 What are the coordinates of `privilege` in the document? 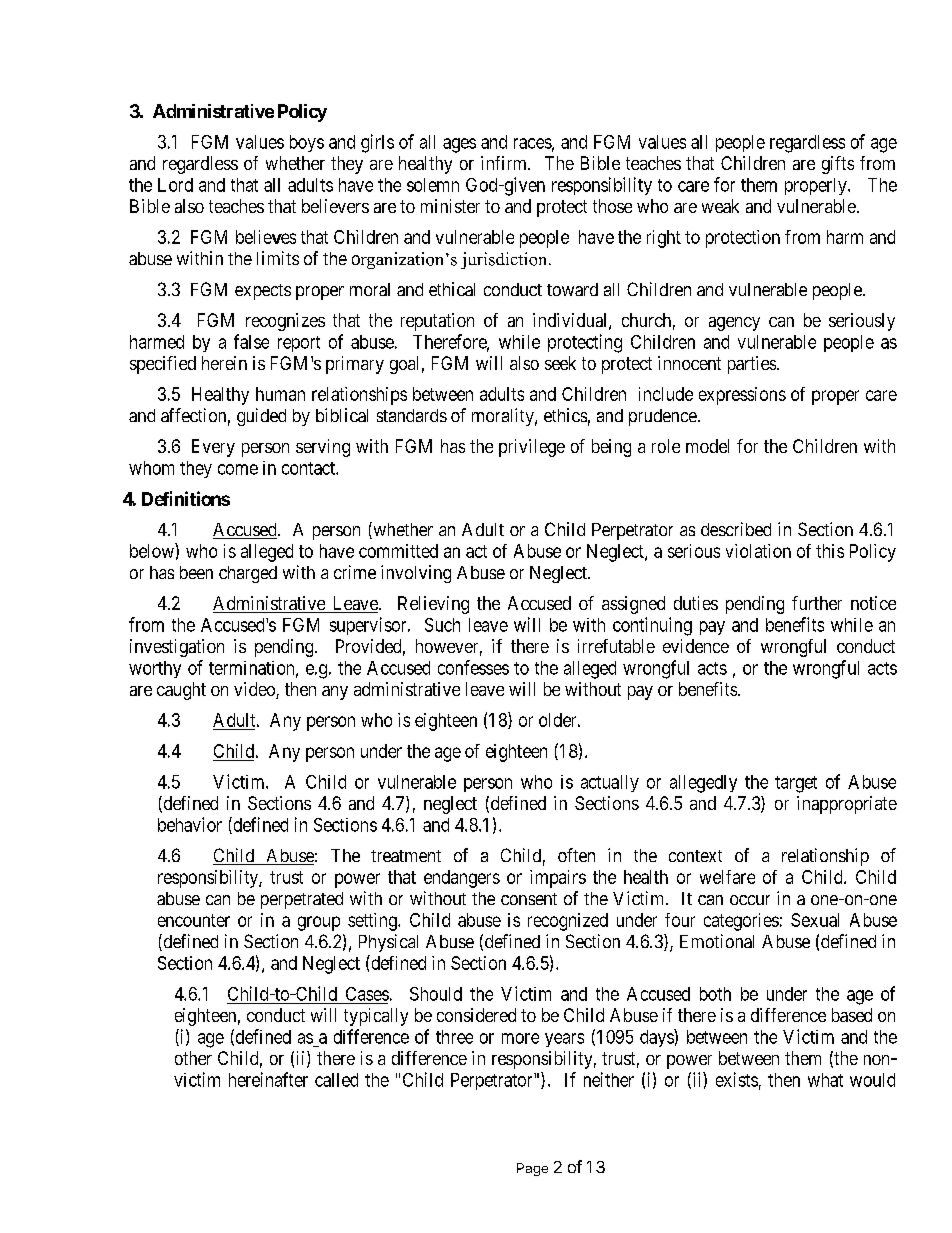 It's located at (532, 448).
